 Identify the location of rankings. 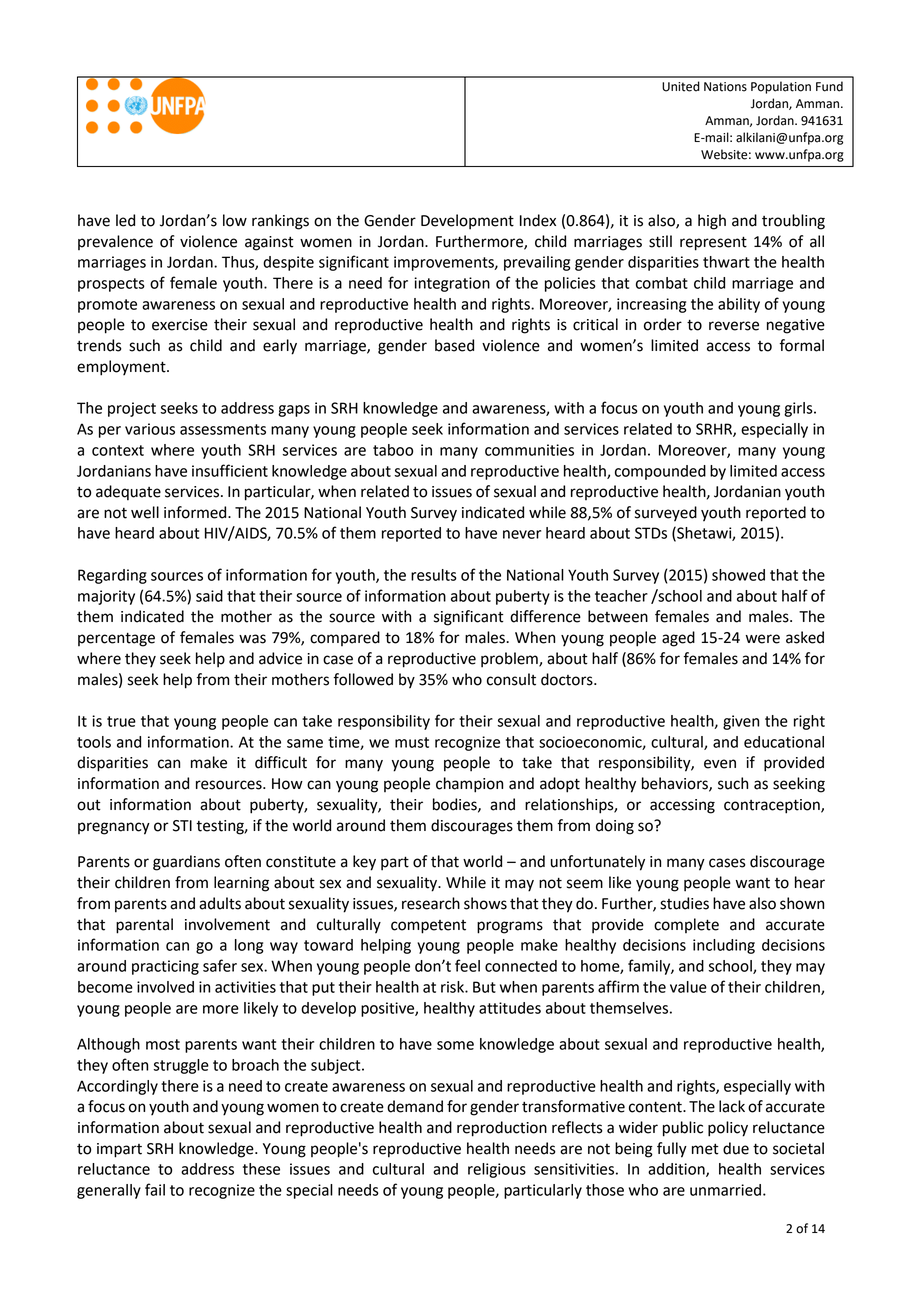
(280, 222).
